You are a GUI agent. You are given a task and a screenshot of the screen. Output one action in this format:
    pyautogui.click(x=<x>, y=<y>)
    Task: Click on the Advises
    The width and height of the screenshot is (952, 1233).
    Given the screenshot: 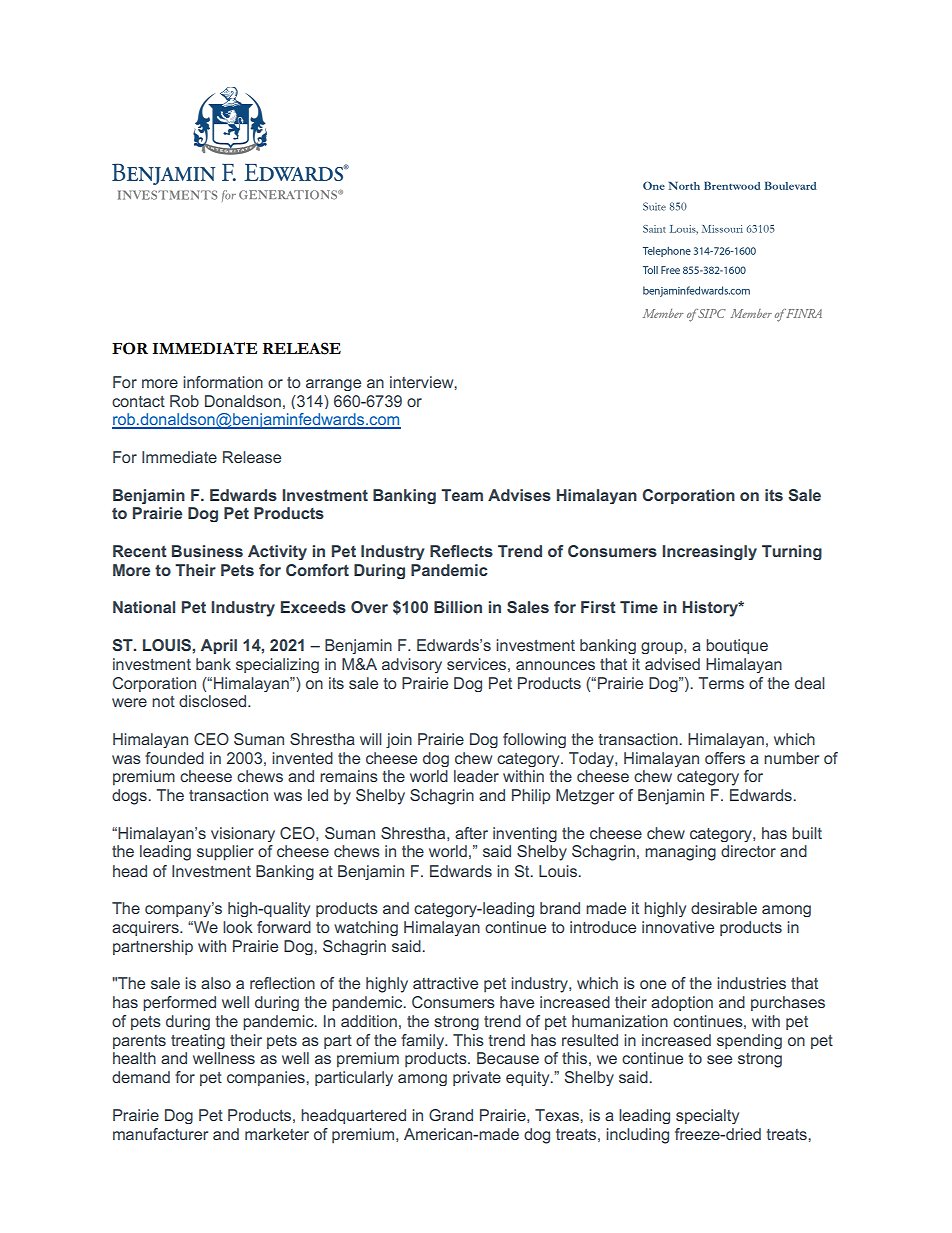 What is the action you would take?
    pyautogui.click(x=519, y=495)
